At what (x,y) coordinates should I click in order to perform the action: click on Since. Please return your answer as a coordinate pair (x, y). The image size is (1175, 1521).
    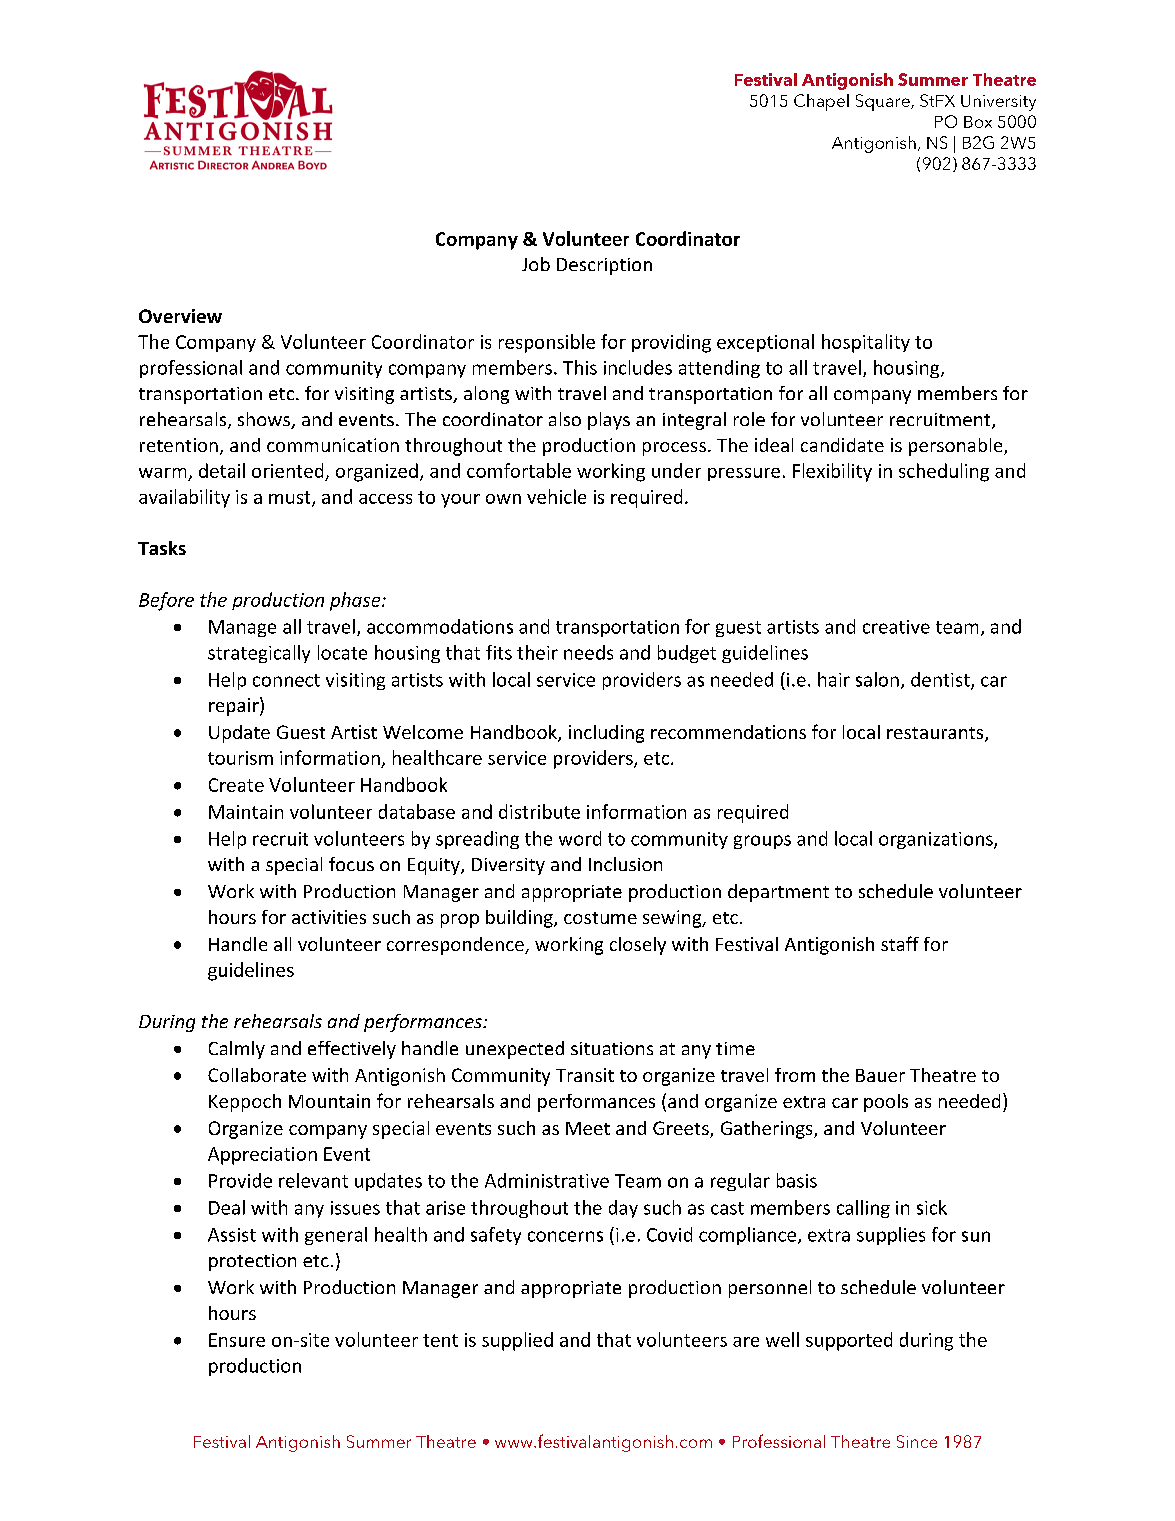
    Looking at the image, I should click on (917, 1441).
